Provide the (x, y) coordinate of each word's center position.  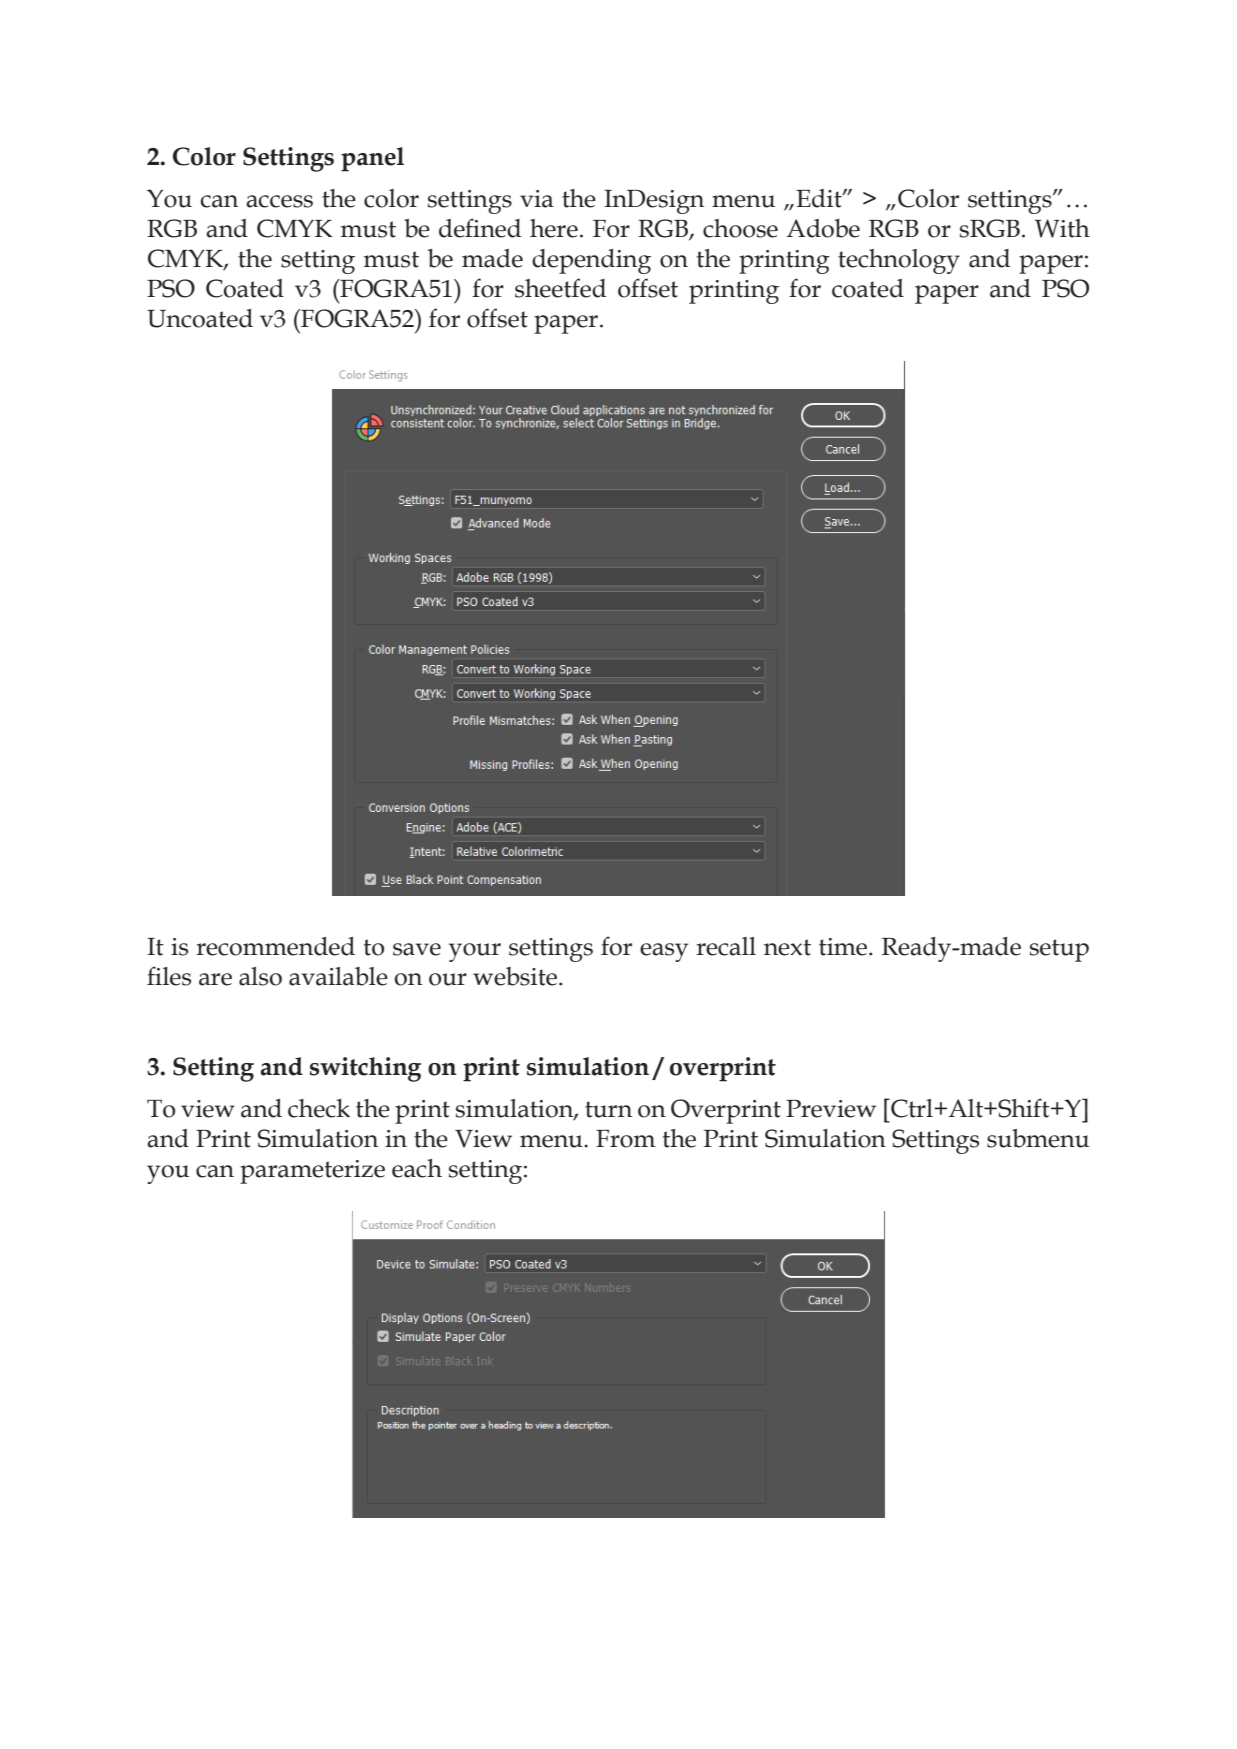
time (844, 947)
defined (480, 228)
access (279, 201)
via (537, 199)
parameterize (312, 1172)
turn (608, 1109)
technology (899, 261)
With (1062, 228)
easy (664, 952)
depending (591, 261)
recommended (275, 946)
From (626, 1139)
